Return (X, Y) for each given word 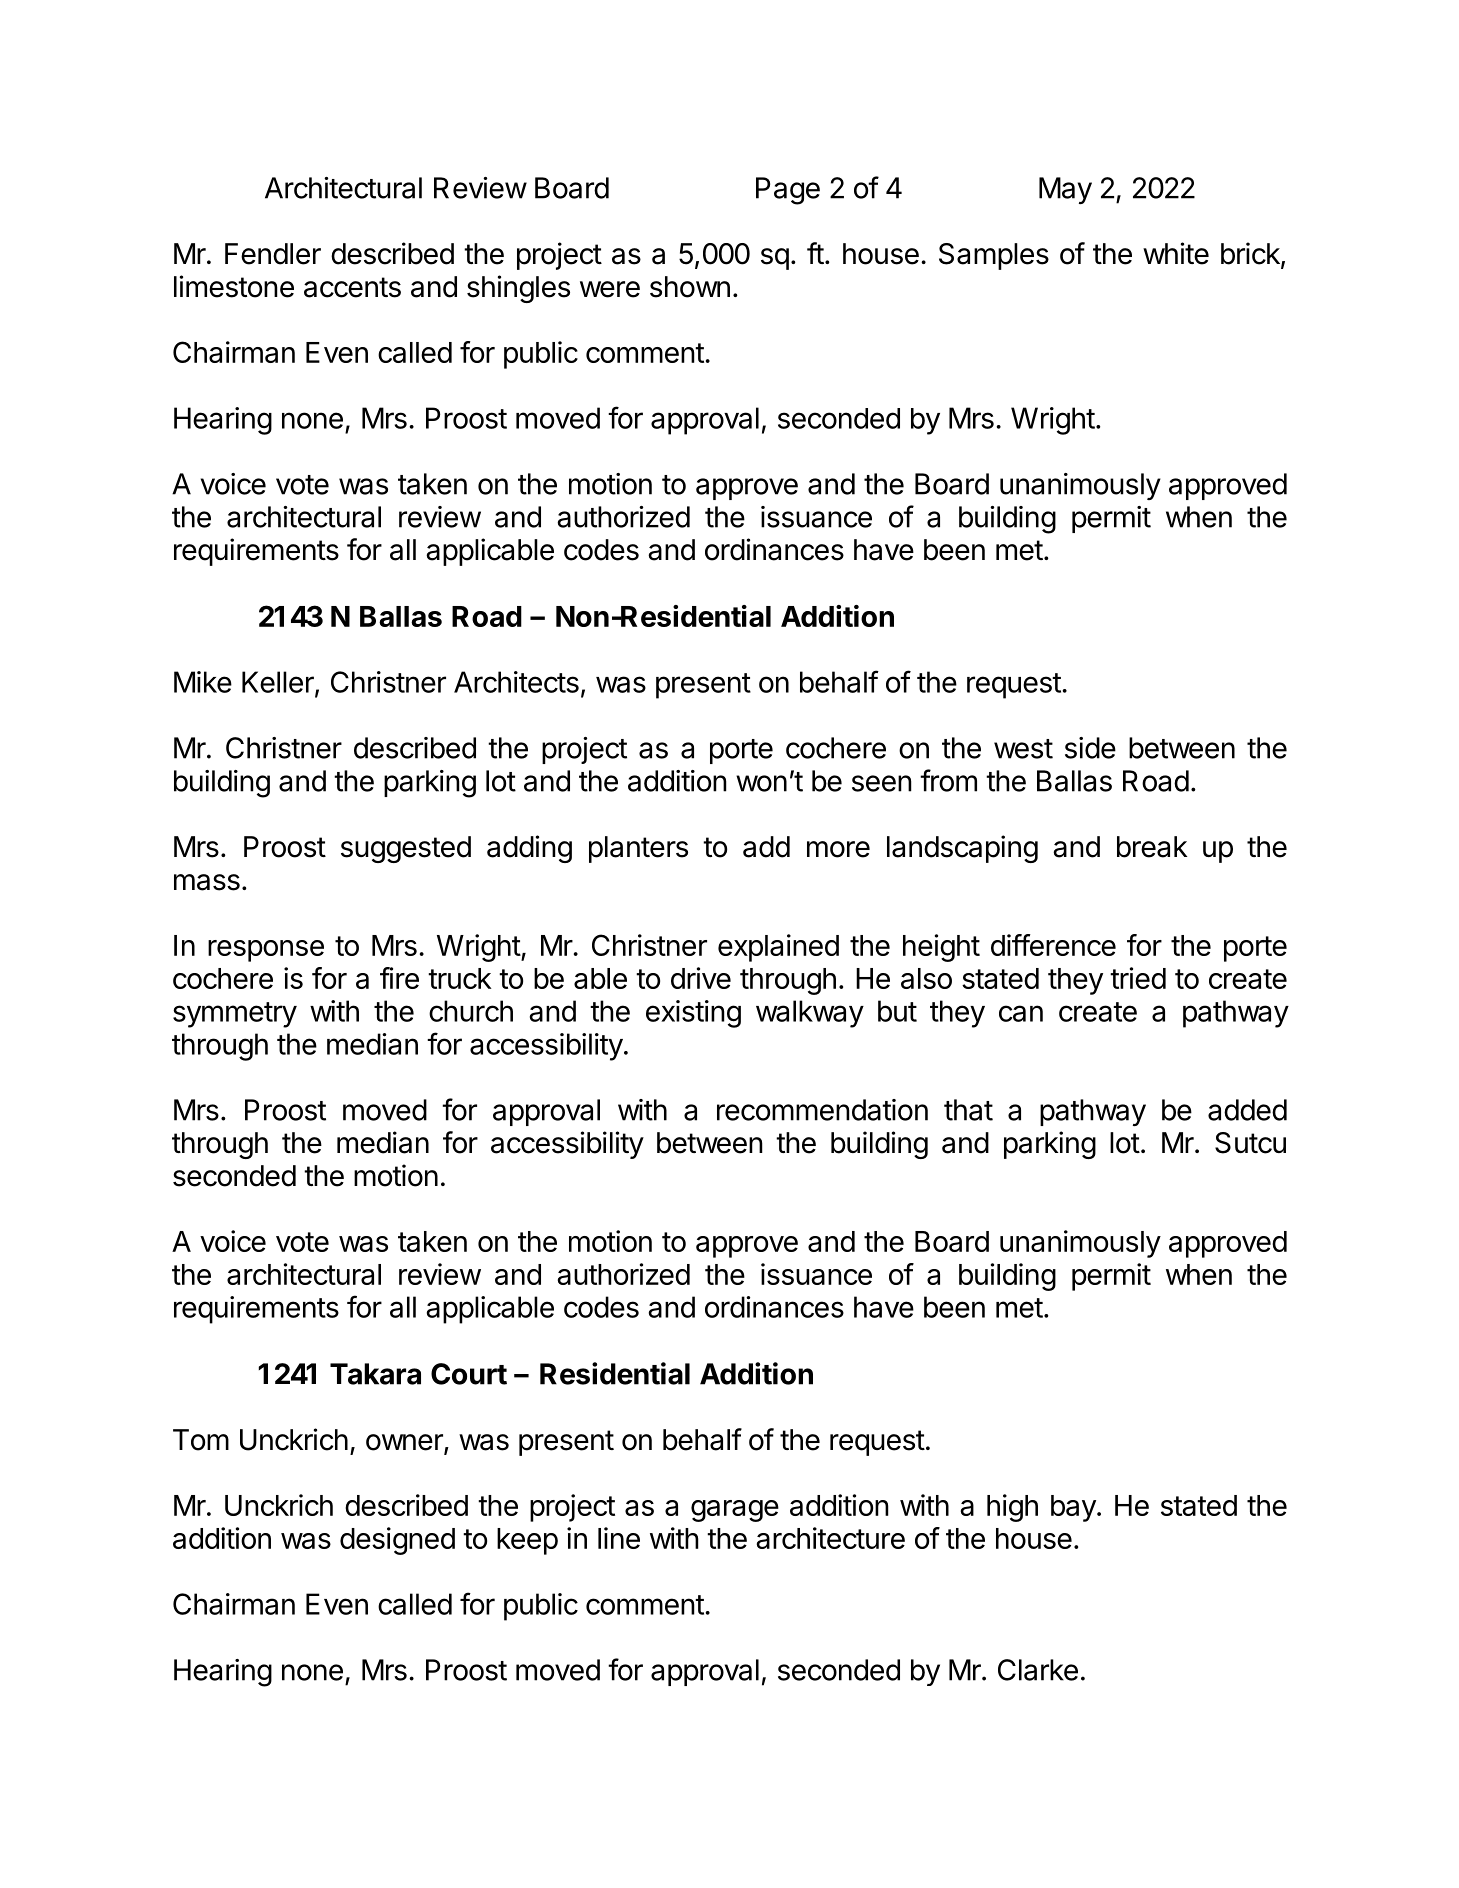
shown (690, 287)
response (266, 951)
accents (352, 287)
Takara (375, 1374)
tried (1138, 978)
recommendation (822, 1110)
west (1023, 749)
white (1176, 253)
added (1247, 1110)
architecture (830, 1538)
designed (397, 1541)
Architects (516, 682)
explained (778, 948)
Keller (279, 683)
